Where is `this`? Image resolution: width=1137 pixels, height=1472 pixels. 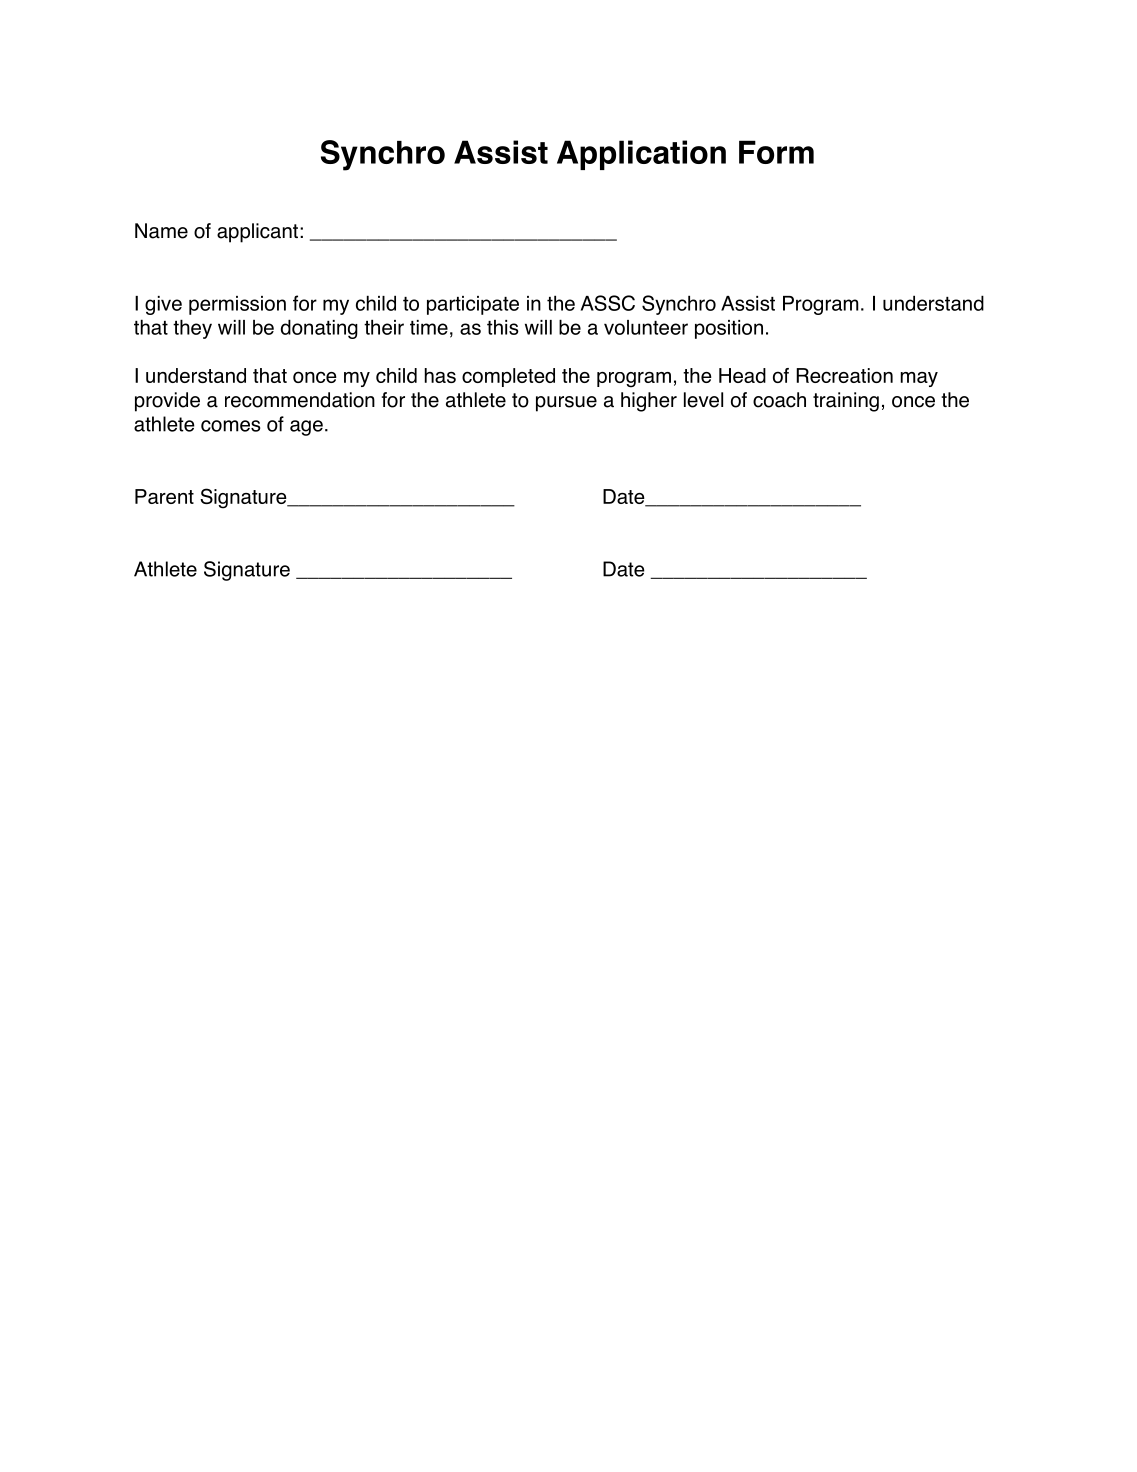 this is located at coordinates (503, 327).
